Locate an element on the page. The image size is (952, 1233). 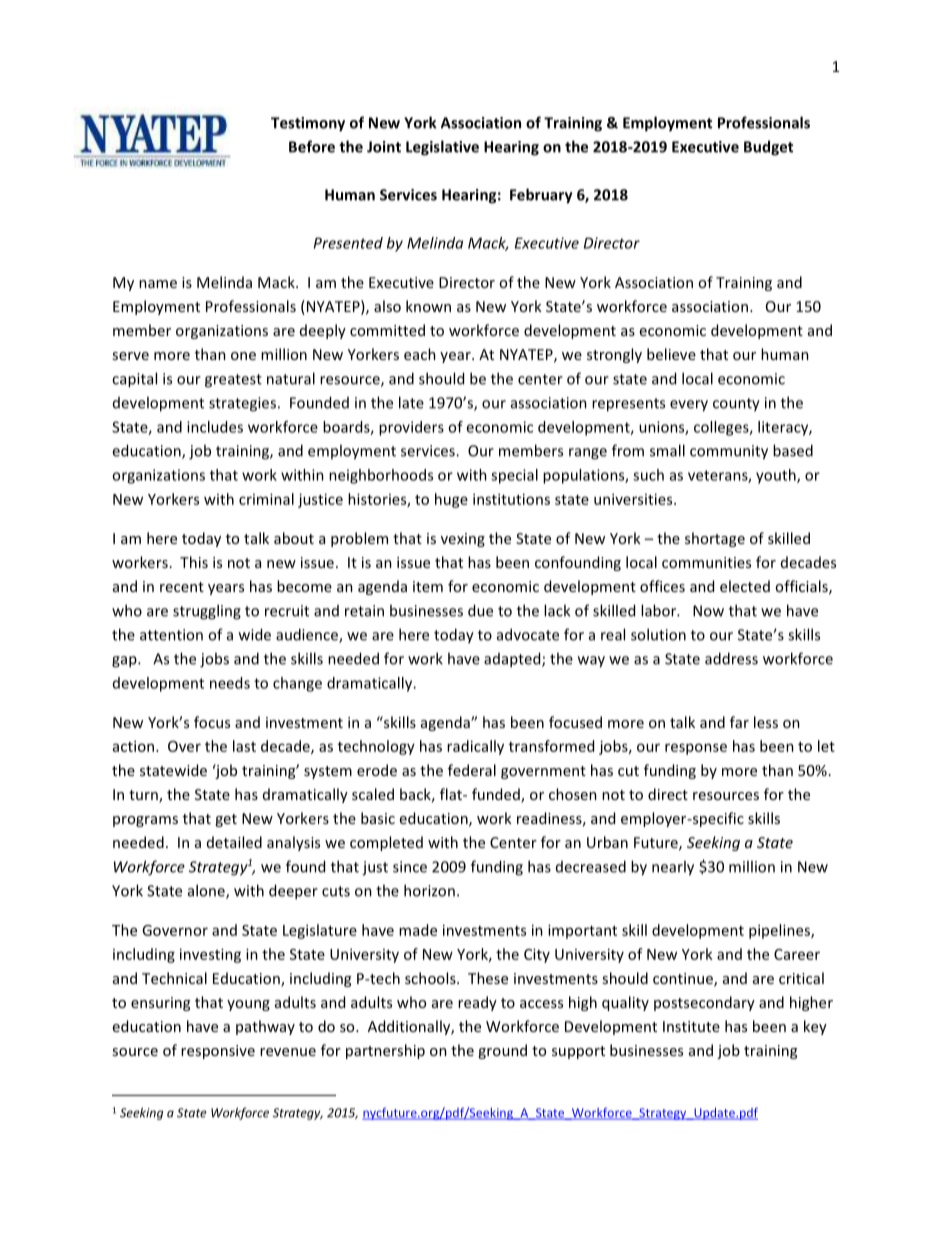
ready is located at coordinates (477, 1003).
